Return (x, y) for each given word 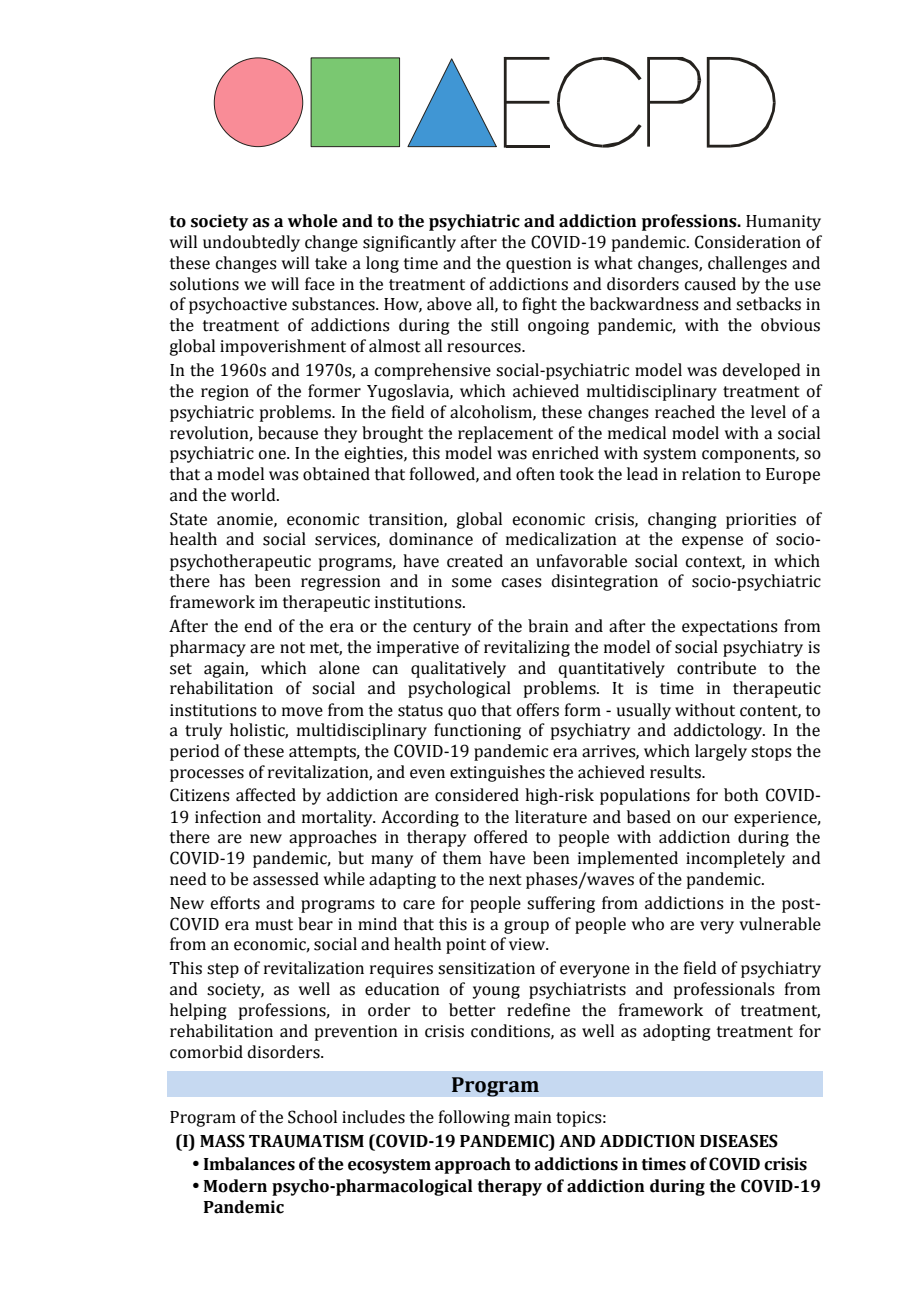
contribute (716, 668)
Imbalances (249, 1164)
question (539, 265)
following (474, 1118)
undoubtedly (251, 243)
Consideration (748, 242)
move (302, 712)
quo (462, 713)
